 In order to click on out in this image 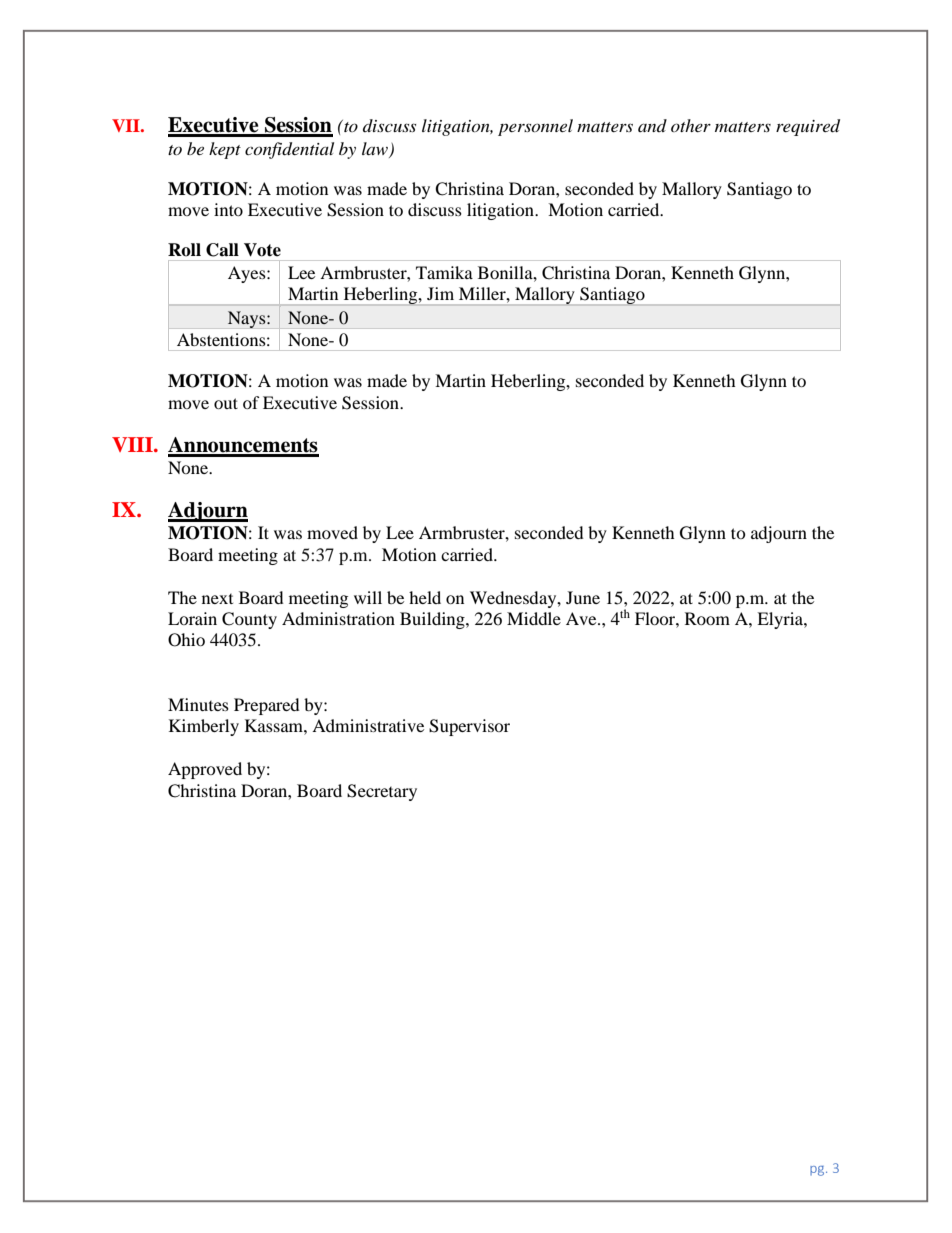, I will do `click(226, 403)`.
